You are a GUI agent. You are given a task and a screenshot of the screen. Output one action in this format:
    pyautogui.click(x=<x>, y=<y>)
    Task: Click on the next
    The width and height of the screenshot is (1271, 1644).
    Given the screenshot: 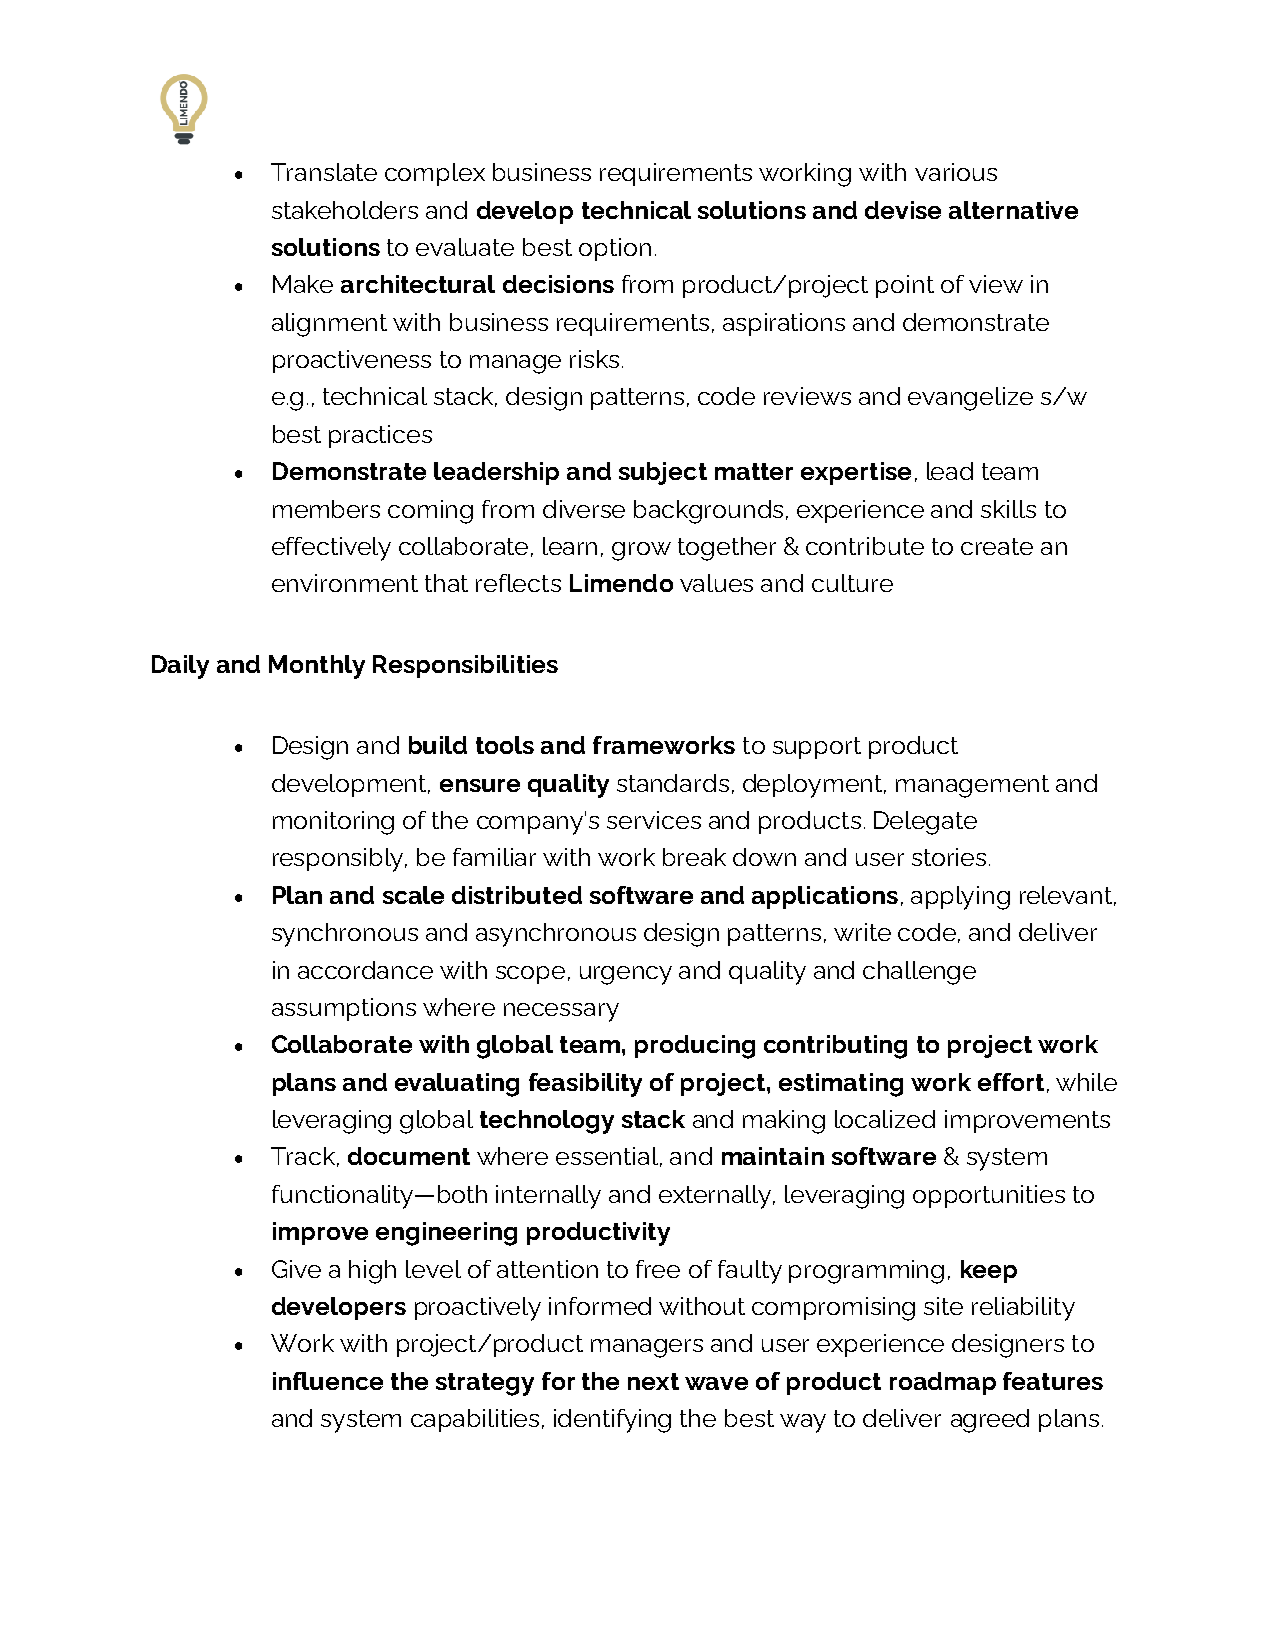 What is the action you would take?
    pyautogui.click(x=653, y=1381)
